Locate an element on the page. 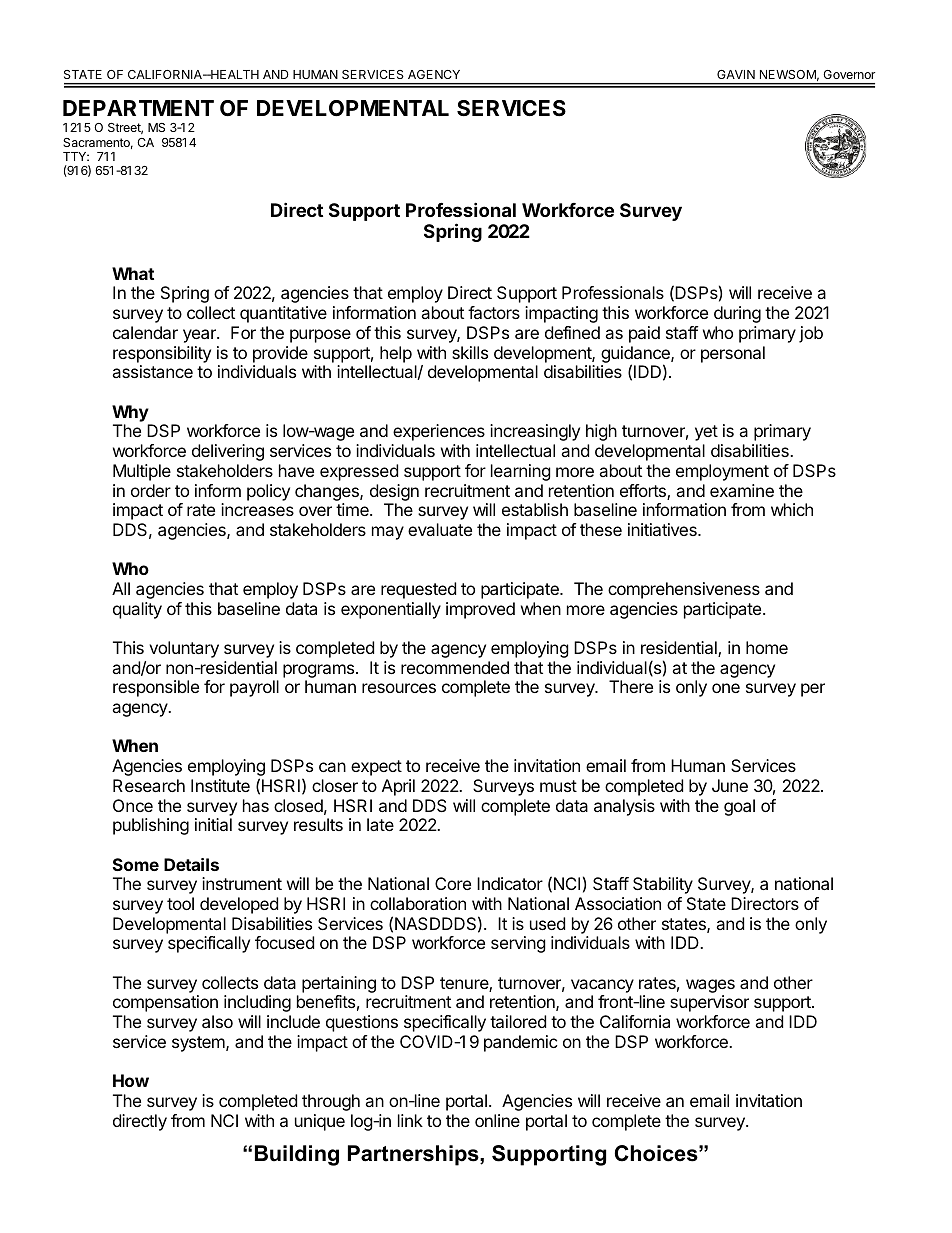 The image size is (952, 1233). Details is located at coordinates (191, 864).
